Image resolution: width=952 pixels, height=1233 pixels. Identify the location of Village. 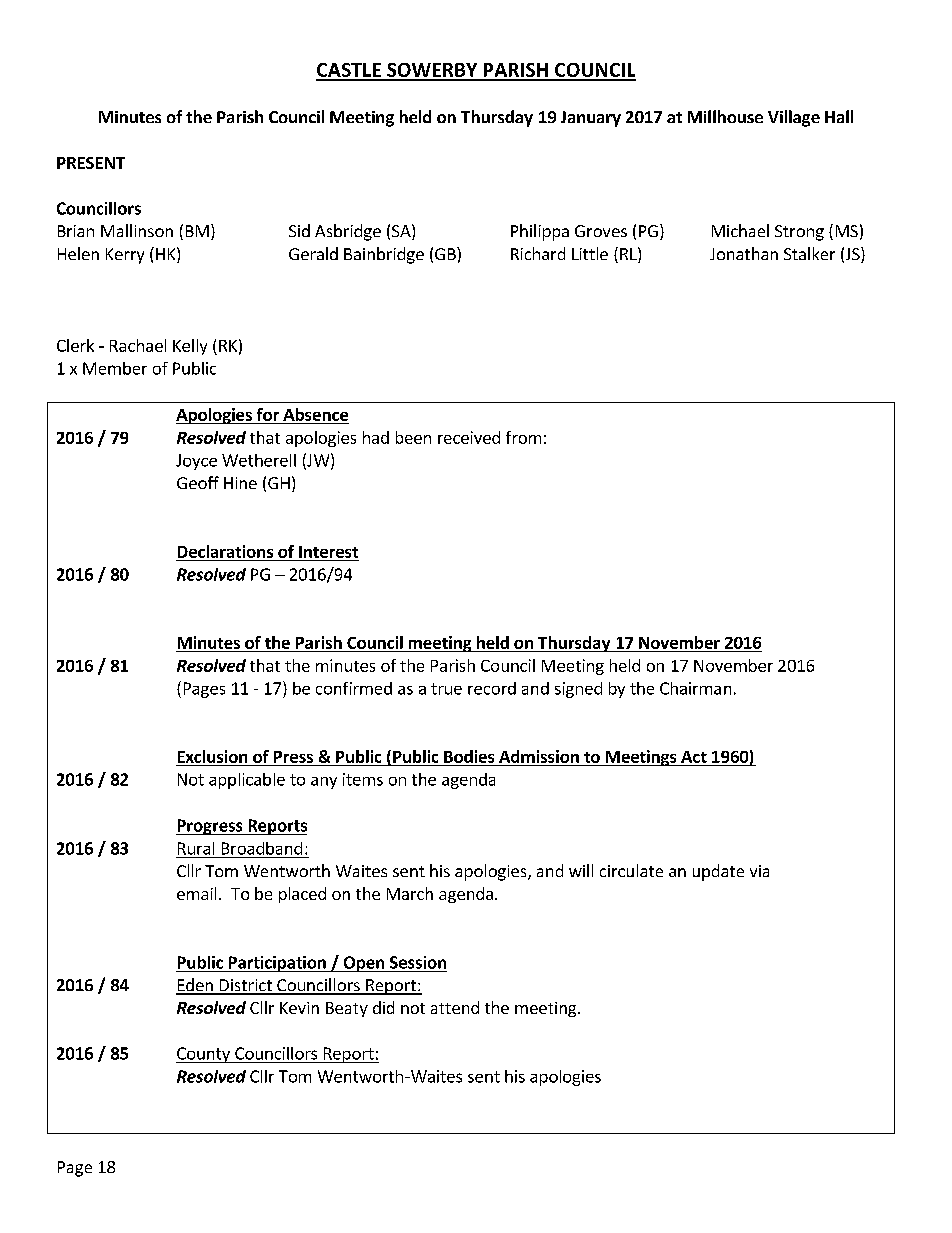
(794, 118).
